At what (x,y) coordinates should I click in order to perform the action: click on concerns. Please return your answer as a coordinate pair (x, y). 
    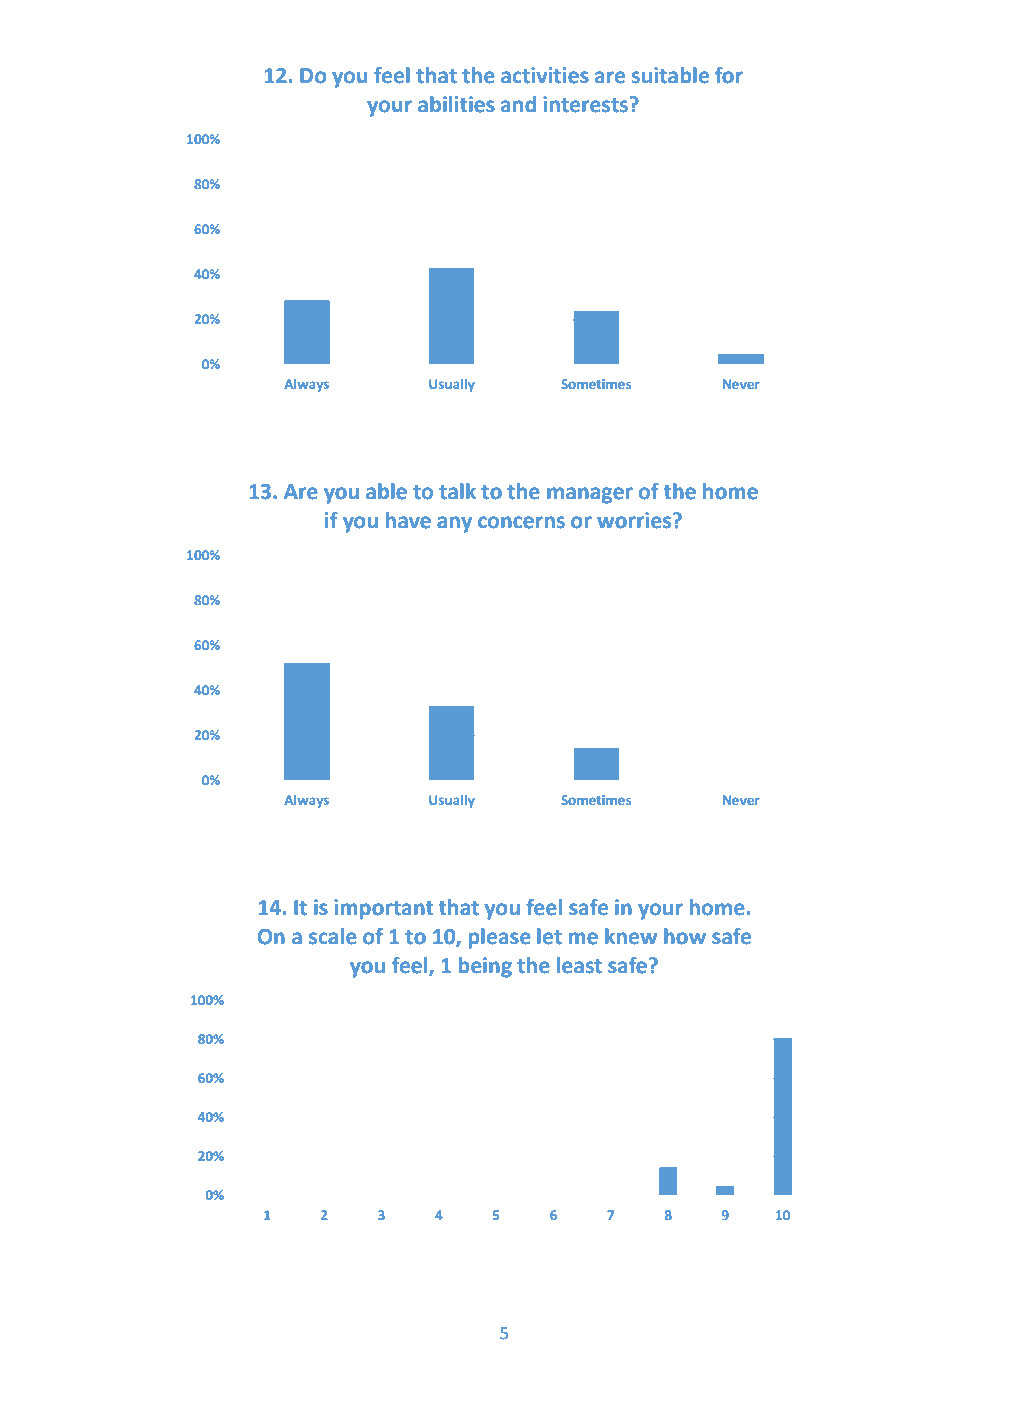
    Looking at the image, I should click on (521, 522).
